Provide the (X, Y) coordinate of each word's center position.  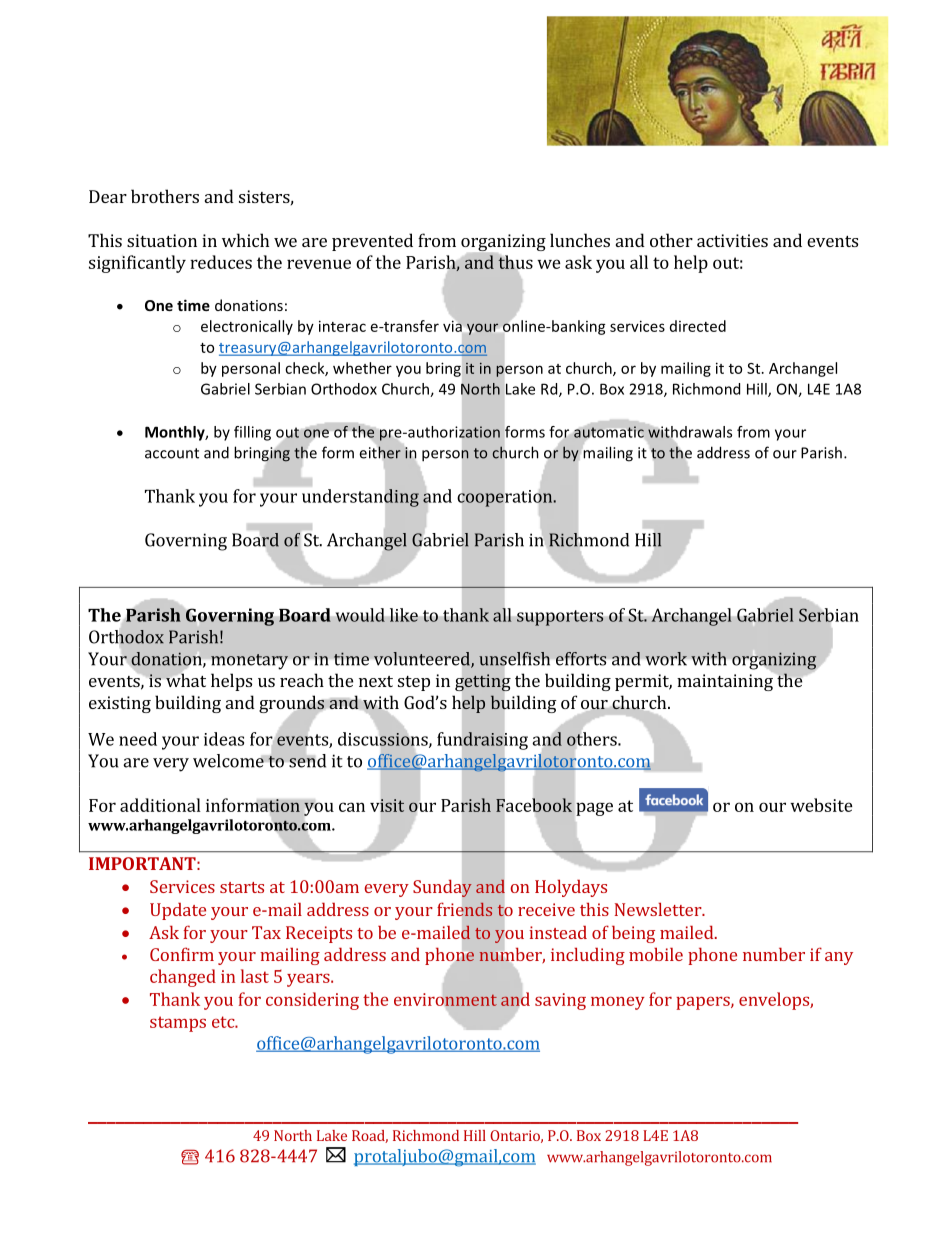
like (404, 615)
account (172, 453)
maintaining (725, 682)
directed (698, 326)
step (414, 683)
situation (162, 240)
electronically (247, 327)
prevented (372, 242)
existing (120, 704)
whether (362, 368)
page (594, 809)
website (821, 805)
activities (732, 240)
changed (183, 978)
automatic (609, 432)
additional (160, 805)
